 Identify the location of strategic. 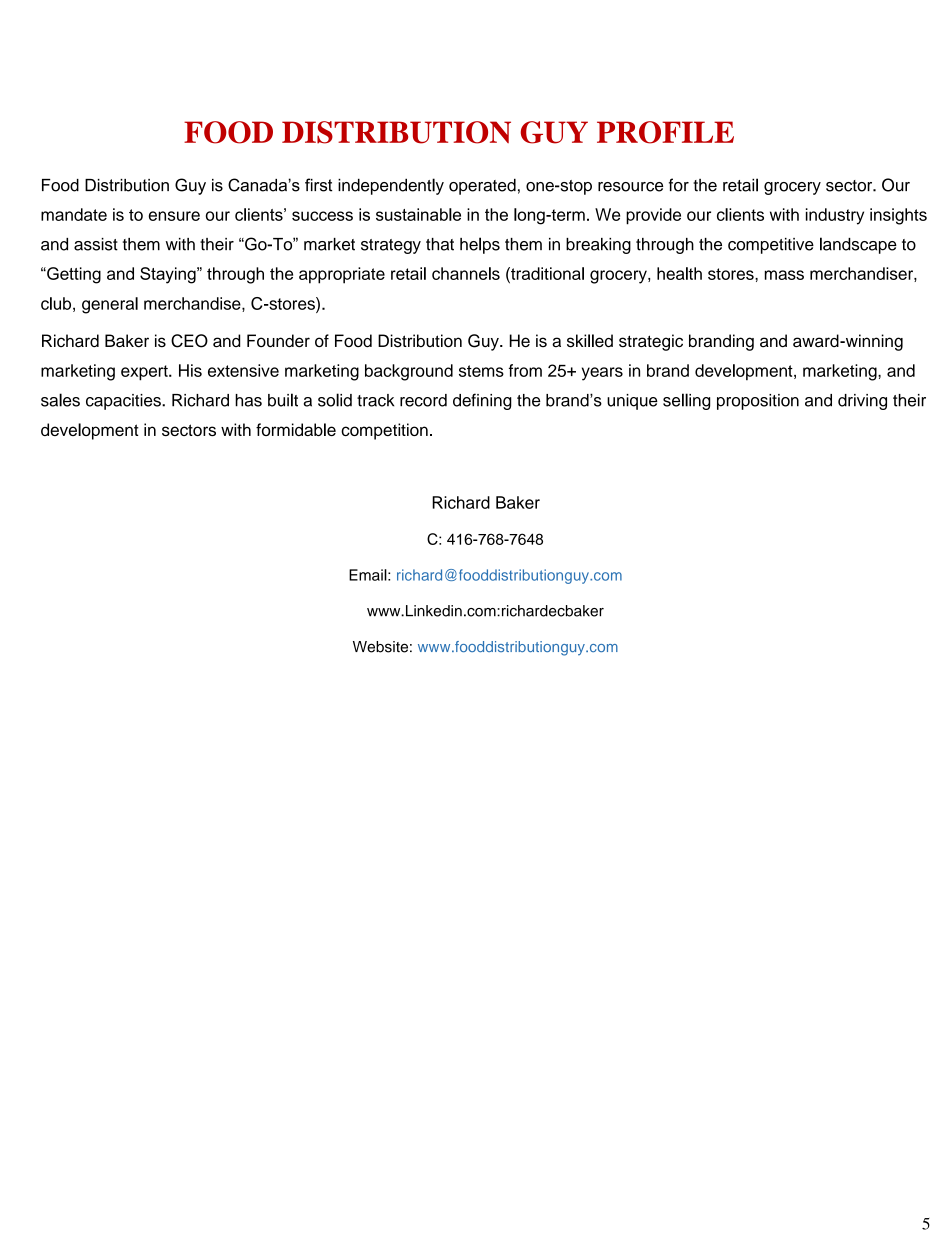
(651, 342).
